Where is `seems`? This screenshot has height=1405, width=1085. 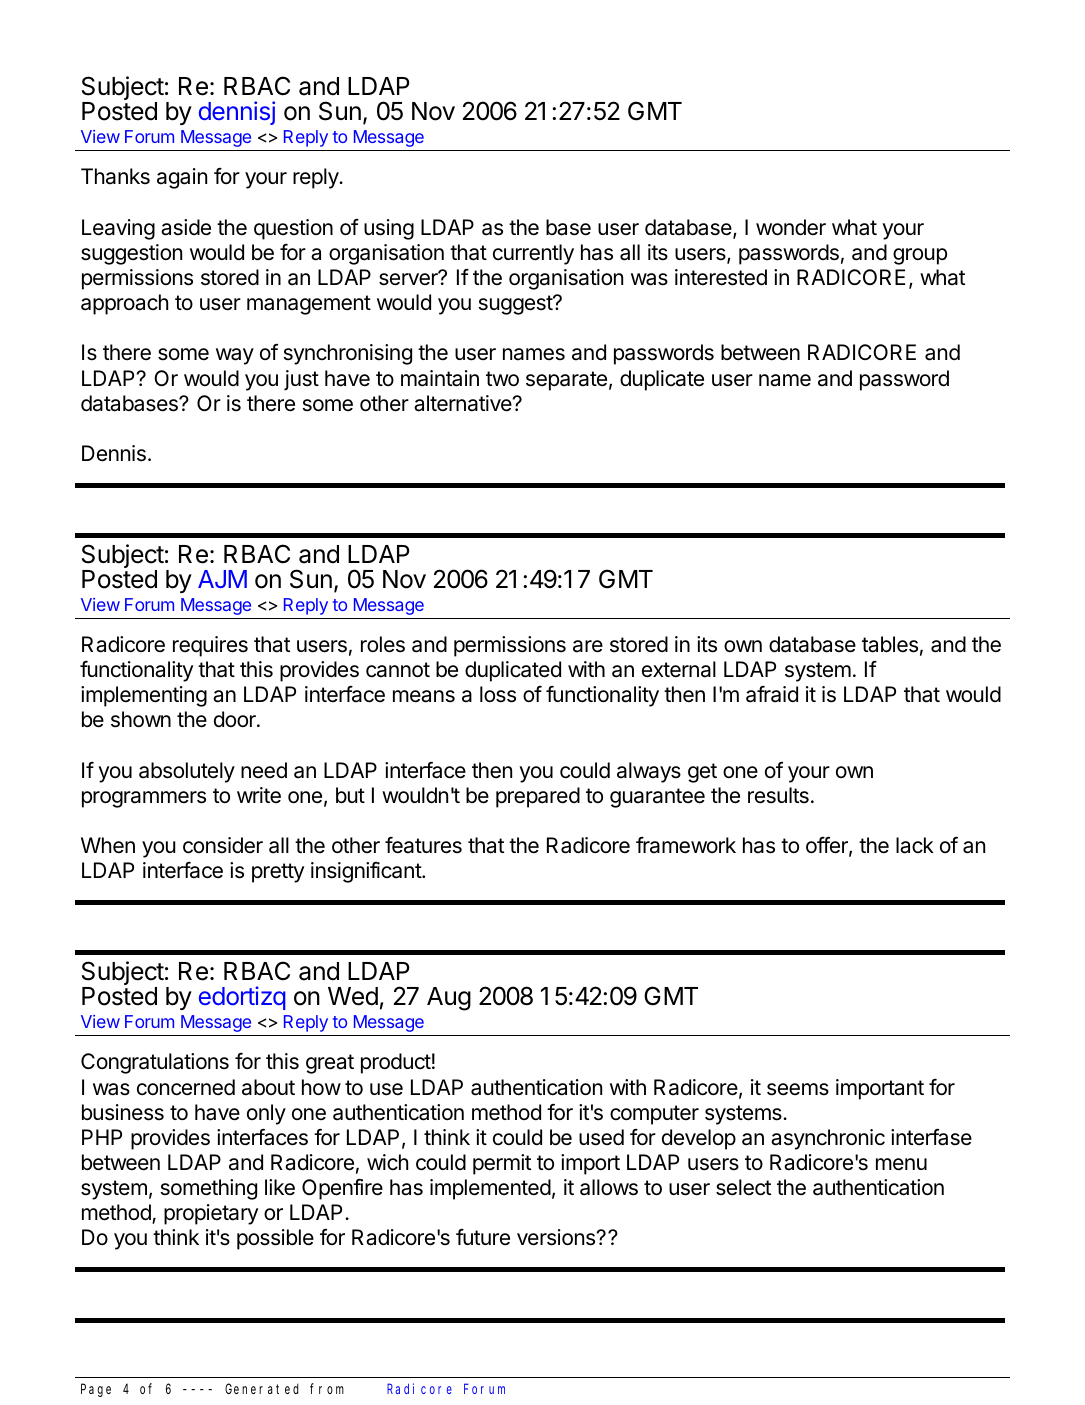 seems is located at coordinates (798, 1089).
